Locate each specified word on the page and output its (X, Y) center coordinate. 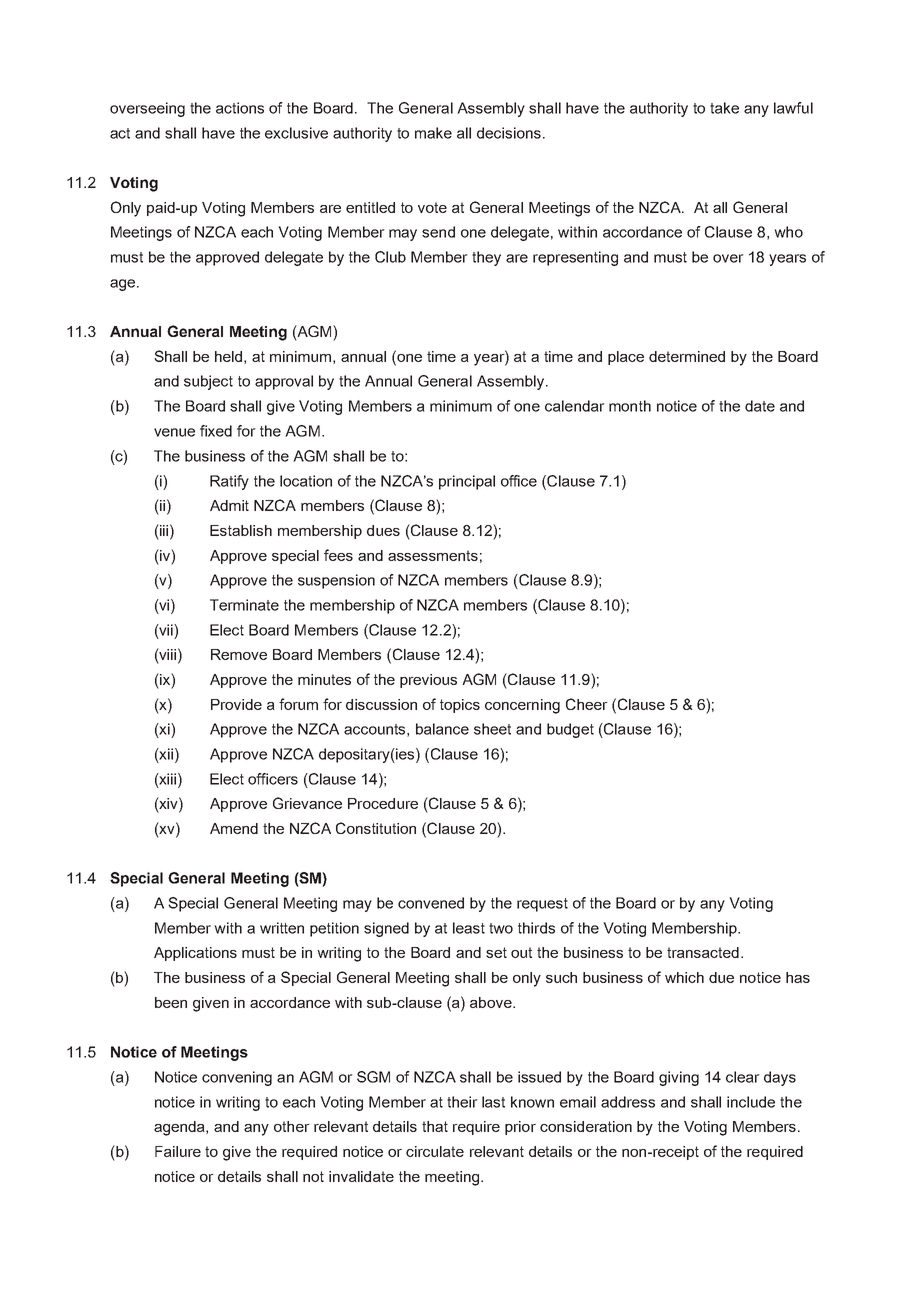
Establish (241, 530)
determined (687, 356)
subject (208, 382)
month (630, 406)
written (282, 928)
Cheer (587, 704)
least (469, 928)
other (292, 1126)
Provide (236, 704)
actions (240, 108)
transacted (703, 952)
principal (467, 482)
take (724, 108)
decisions (509, 133)
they (486, 258)
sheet (492, 729)
